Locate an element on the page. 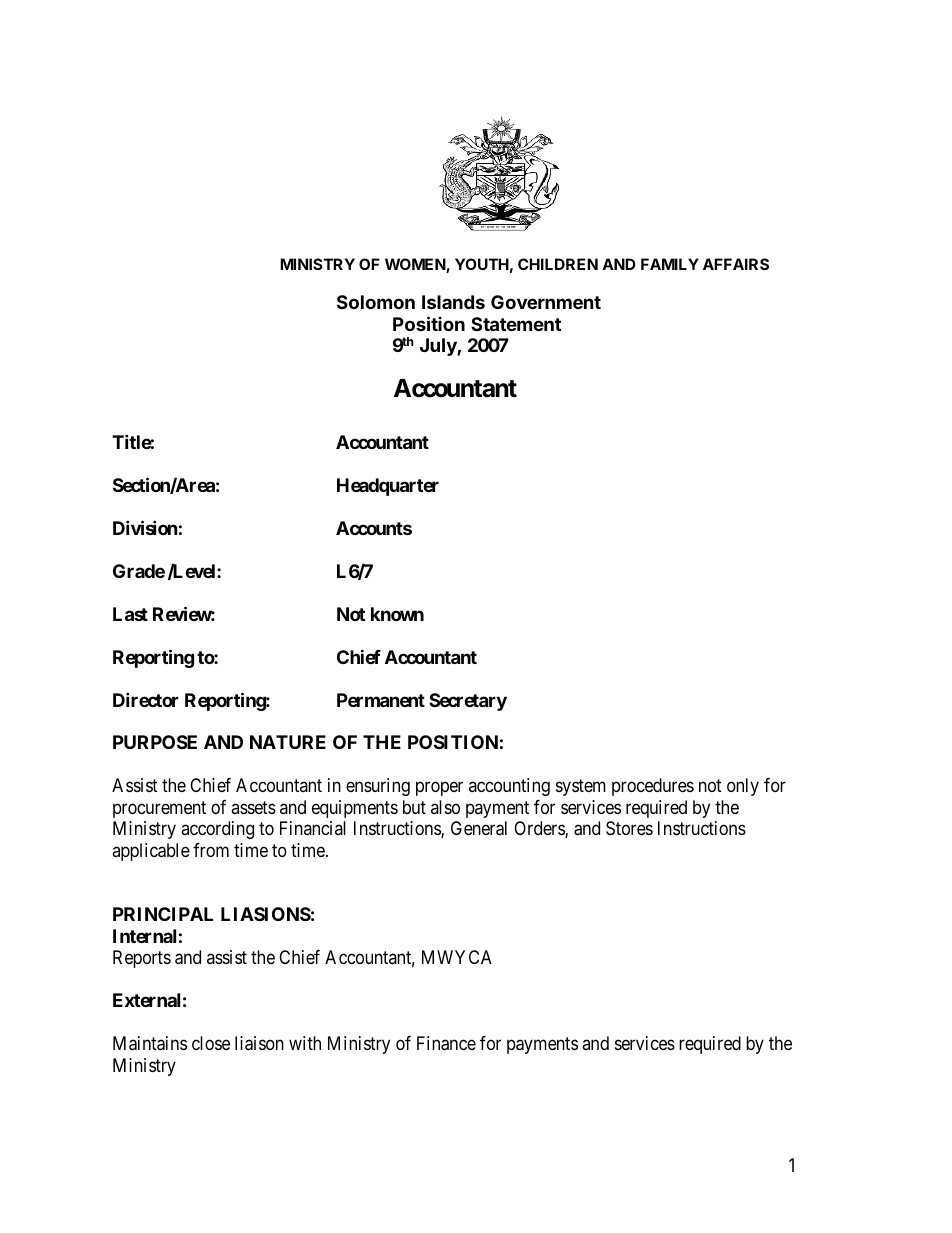  FAMILY is located at coordinates (670, 264).
